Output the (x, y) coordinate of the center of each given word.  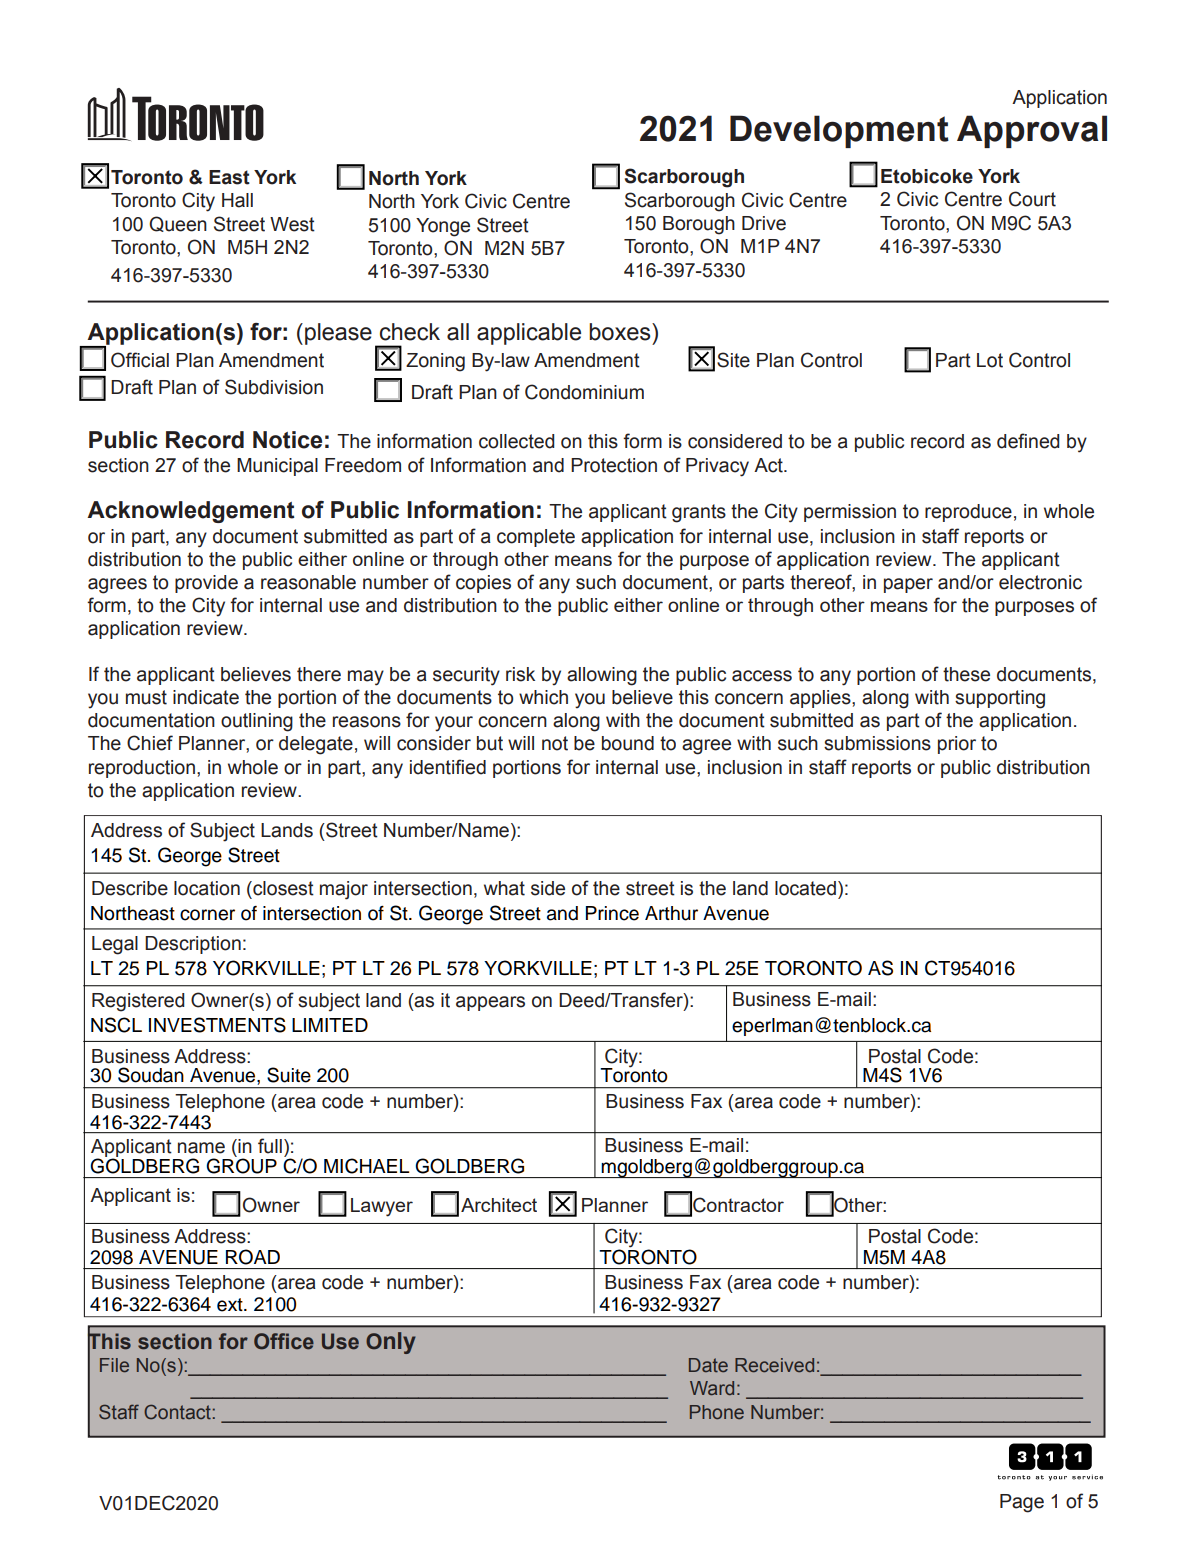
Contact (177, 1411)
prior (957, 745)
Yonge (443, 227)
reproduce (968, 513)
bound (628, 743)
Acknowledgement (191, 512)
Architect (499, 1205)
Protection (614, 465)
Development (839, 131)
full (270, 1146)
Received (774, 1365)
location (207, 888)
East (229, 177)
